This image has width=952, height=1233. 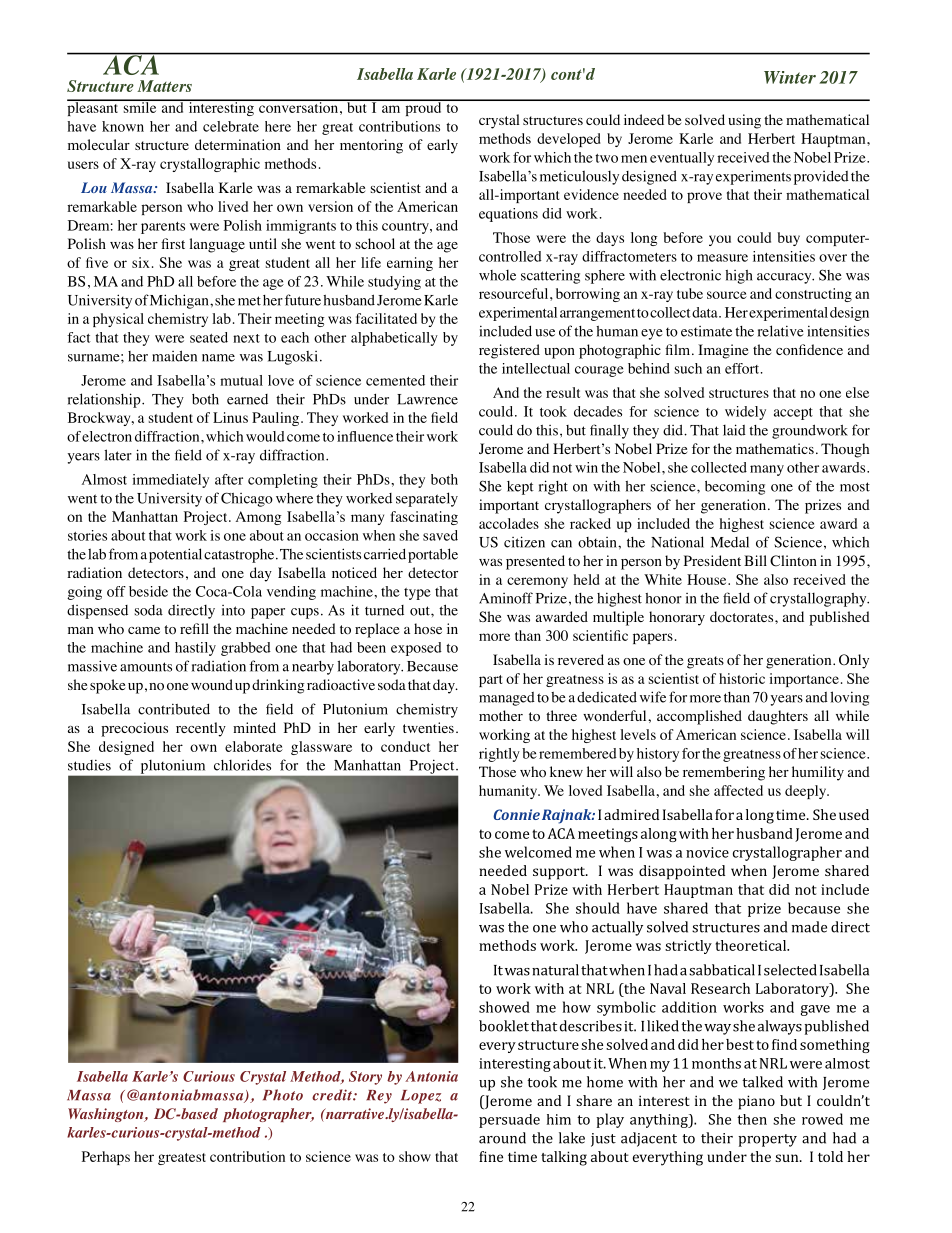 I want to click on Perhaps, so click(x=106, y=1158).
